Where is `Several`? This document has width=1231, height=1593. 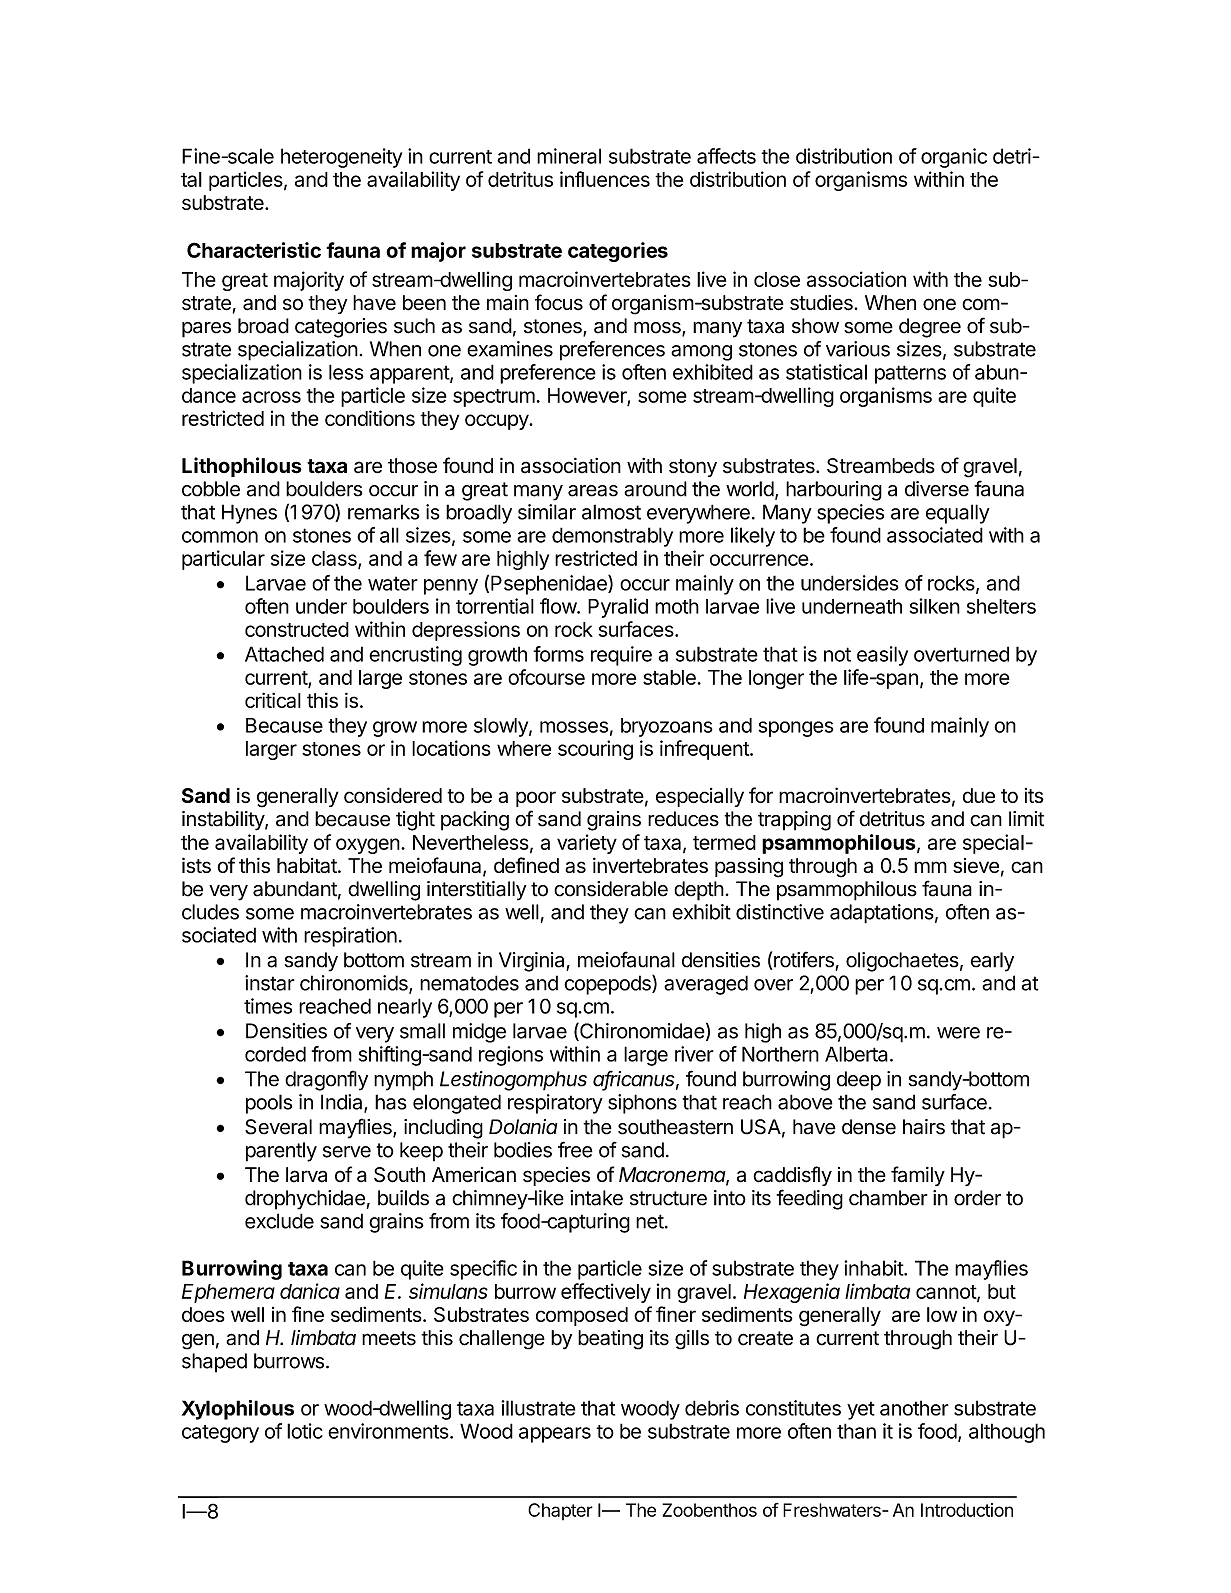 Several is located at coordinates (278, 1127).
